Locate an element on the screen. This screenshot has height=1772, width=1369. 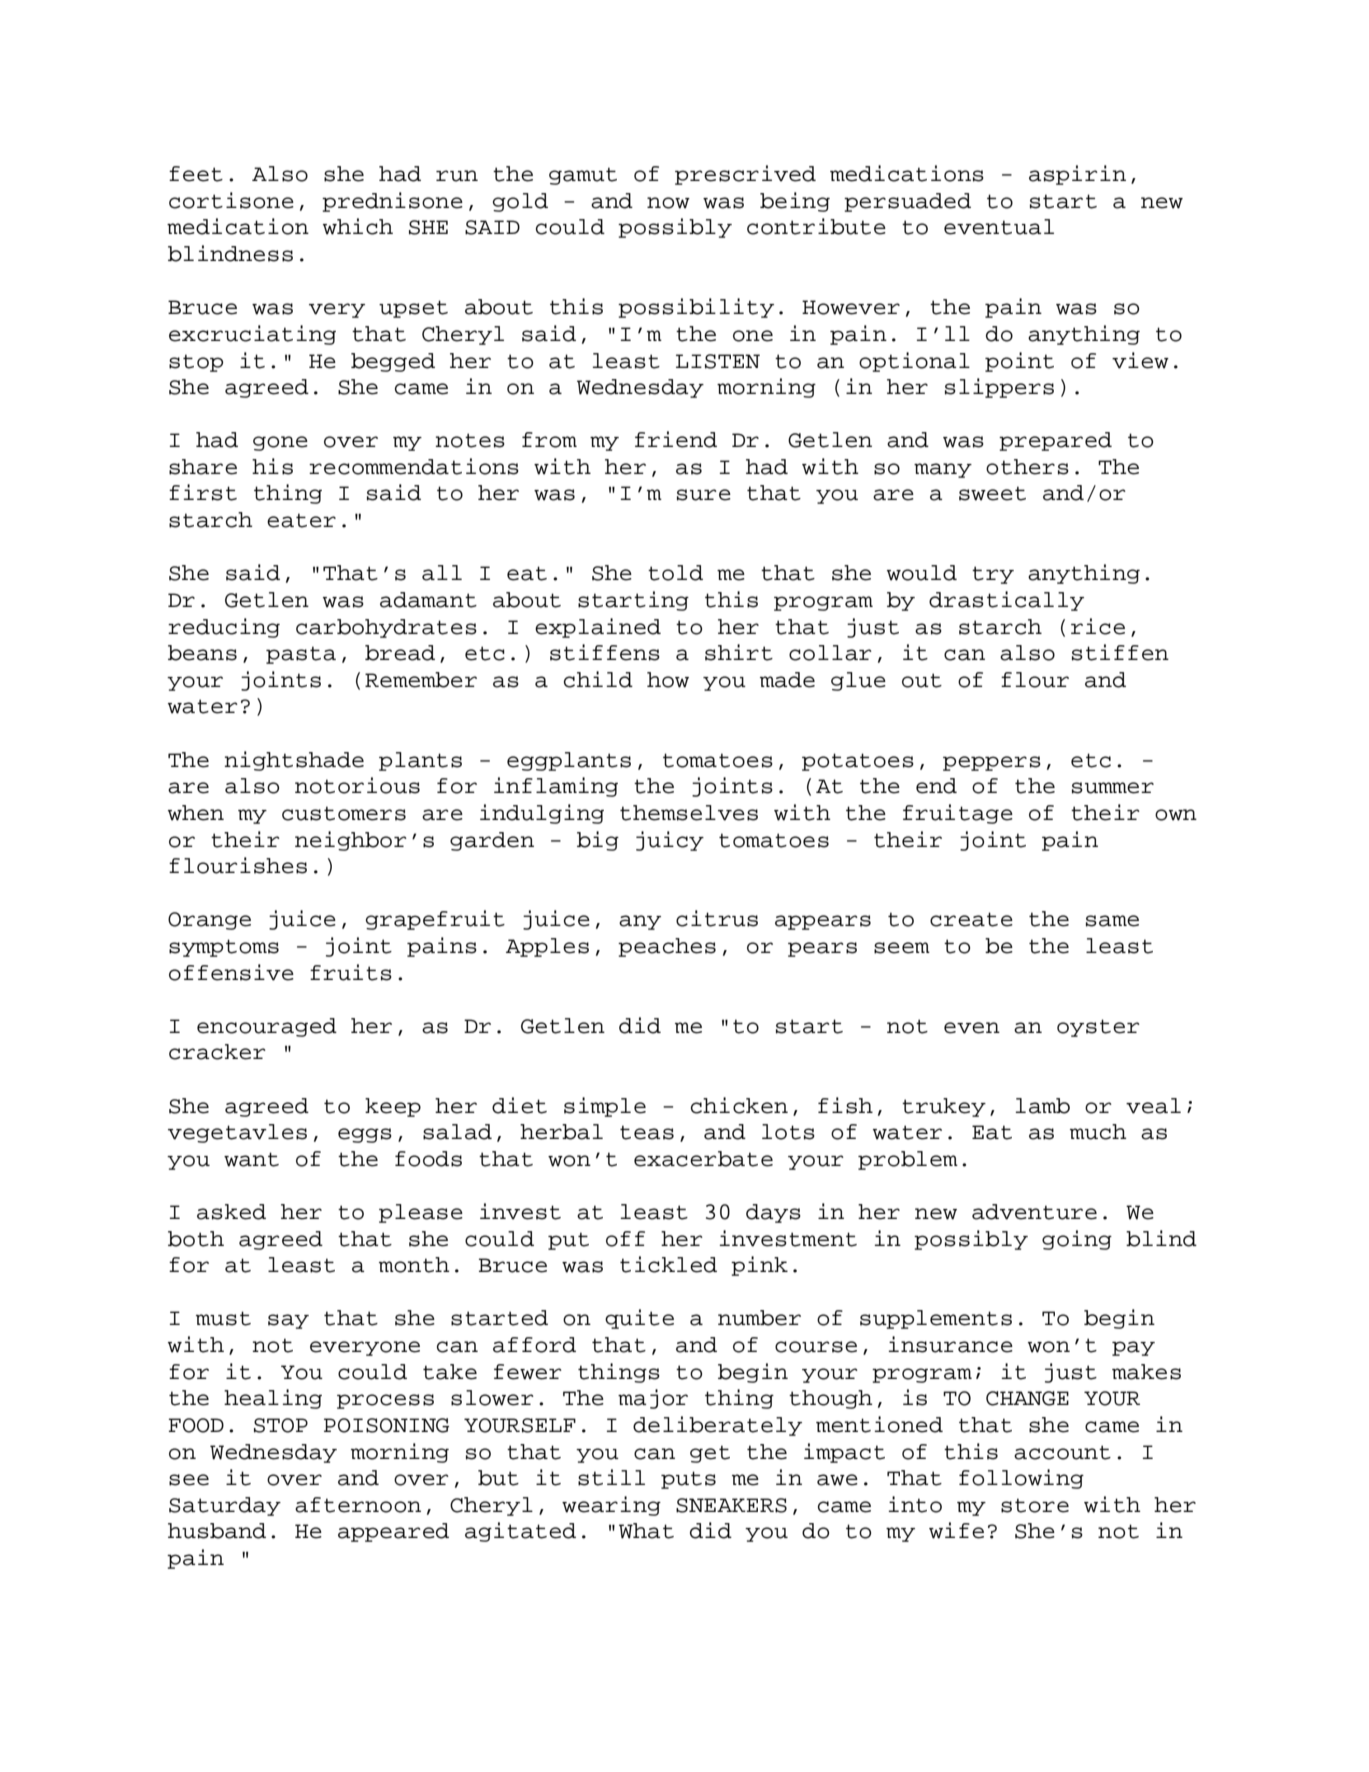
try is located at coordinates (993, 575).
